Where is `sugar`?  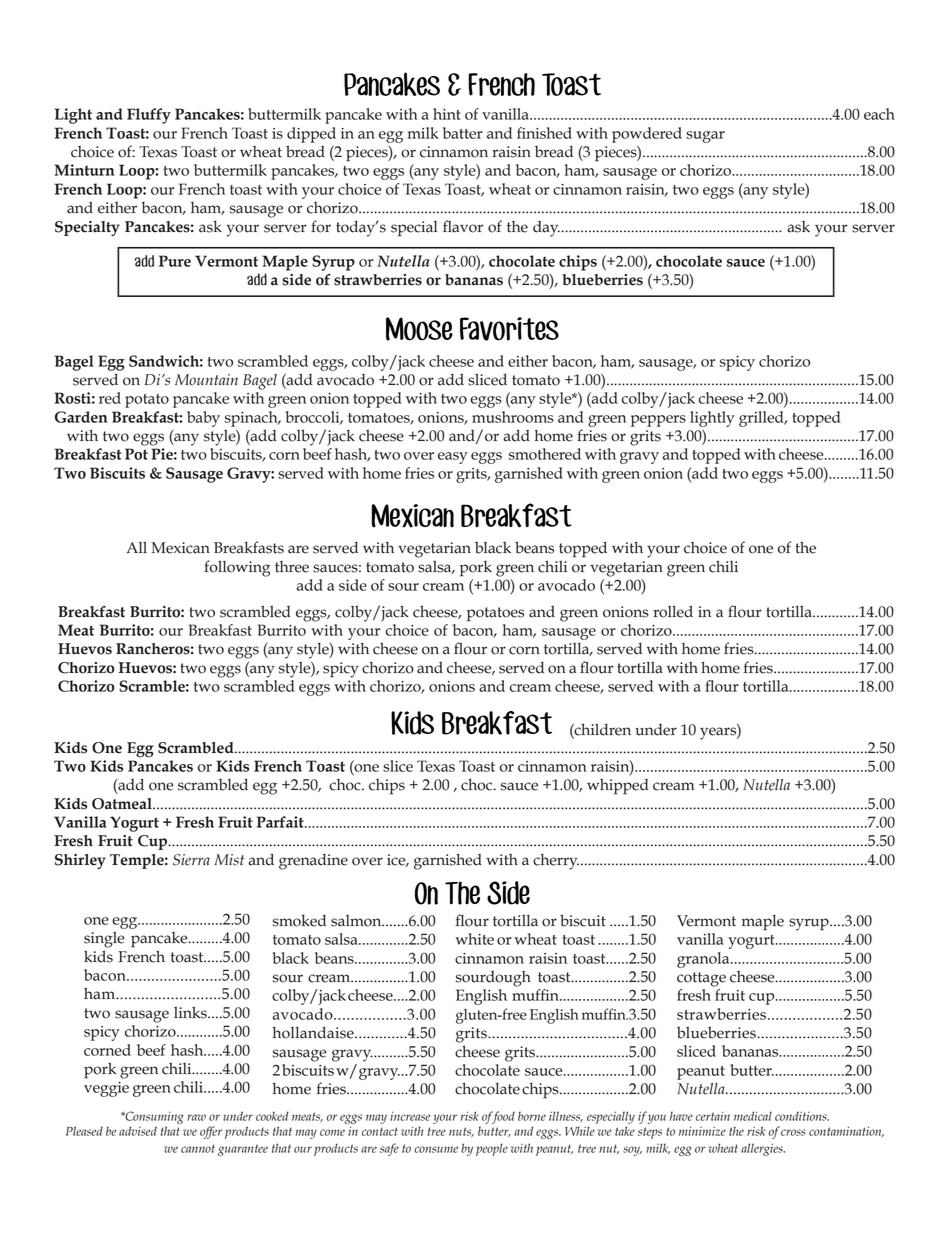 sugar is located at coordinates (705, 137).
